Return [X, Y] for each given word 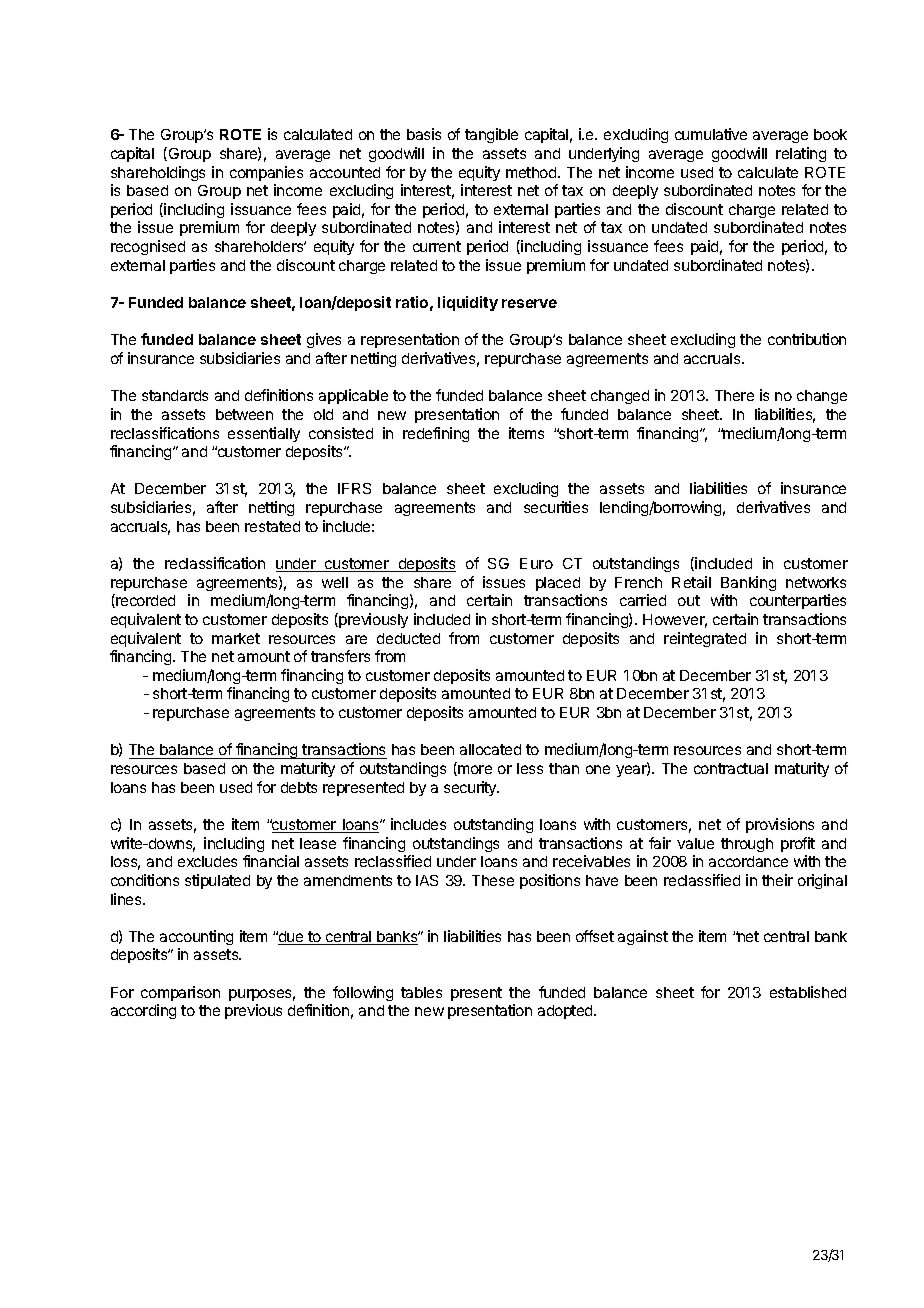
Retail [691, 582]
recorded [144, 601]
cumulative [711, 134]
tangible [491, 135]
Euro [536, 563]
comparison [180, 993]
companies [266, 173]
